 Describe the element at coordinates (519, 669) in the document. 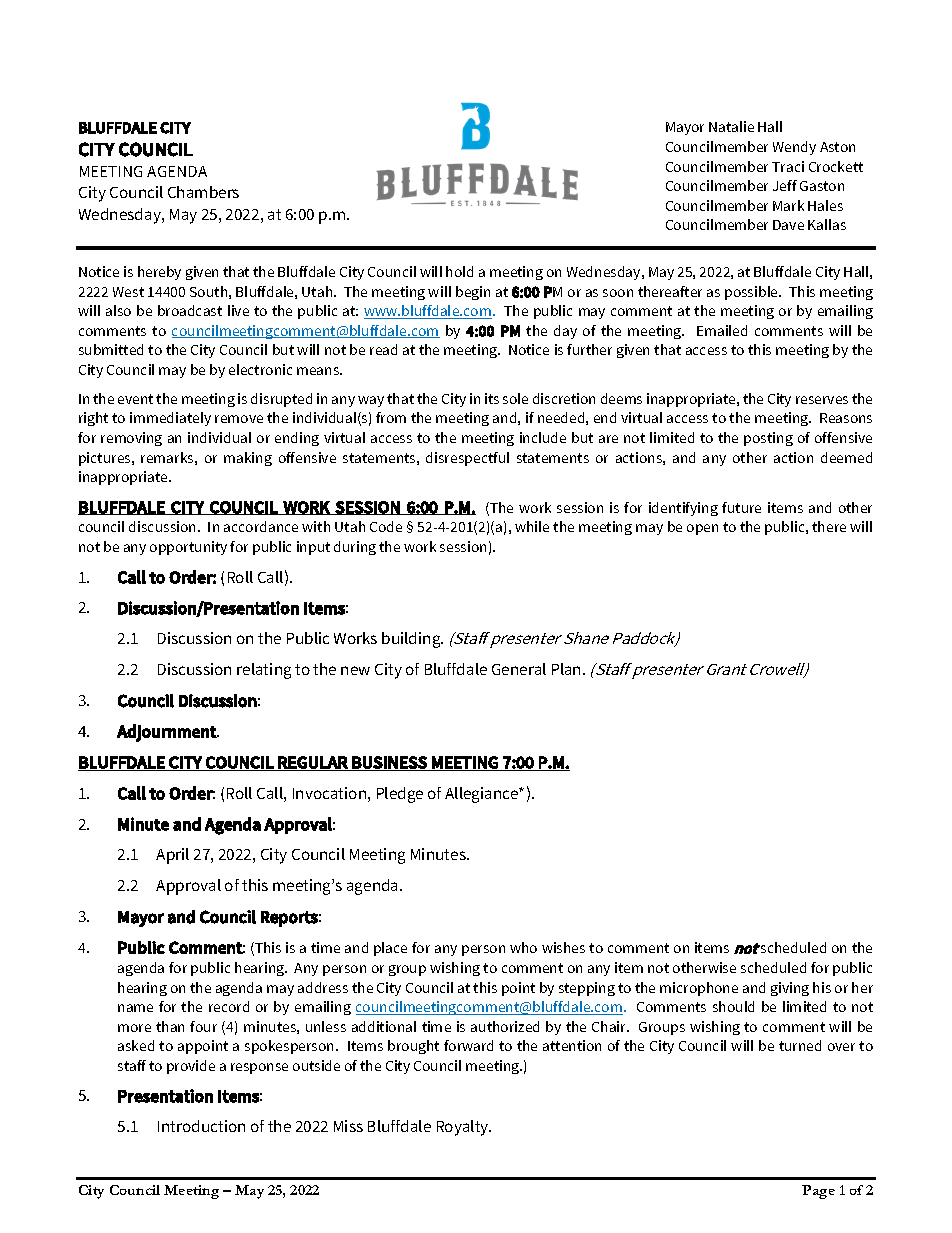

I see `General` at that location.
